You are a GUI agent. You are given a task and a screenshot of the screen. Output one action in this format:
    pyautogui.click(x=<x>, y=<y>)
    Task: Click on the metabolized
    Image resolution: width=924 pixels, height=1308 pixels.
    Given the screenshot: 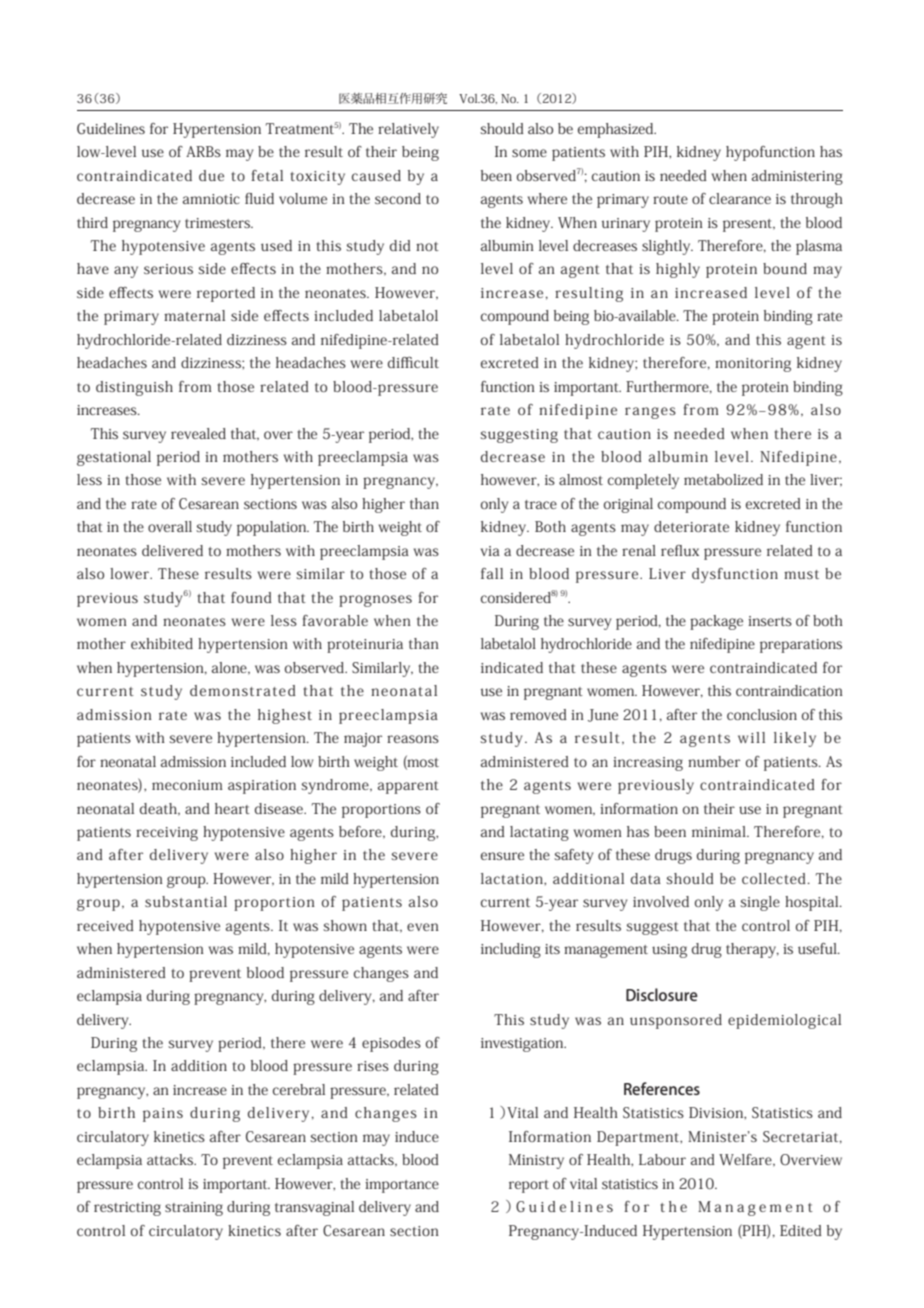 What is the action you would take?
    pyautogui.click(x=723, y=479)
